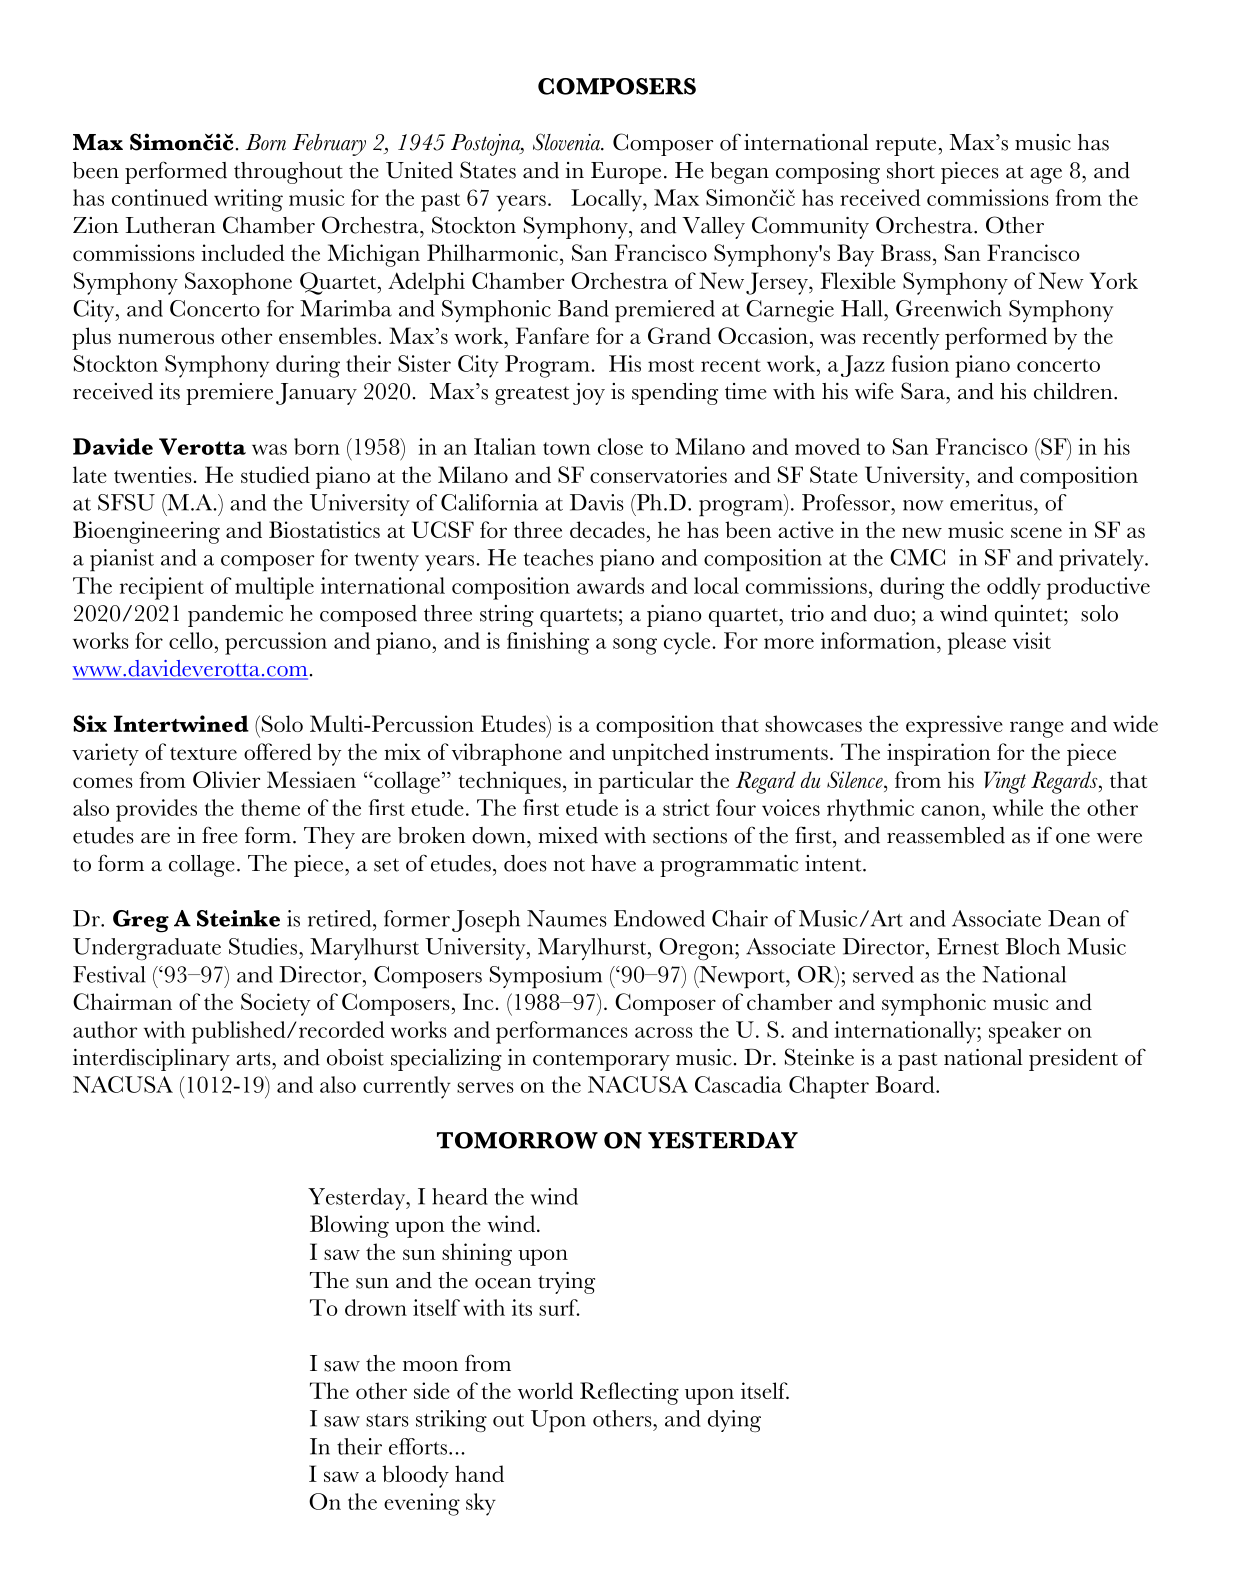 This screenshot has width=1234, height=1596. I want to click on stars, so click(387, 1420).
